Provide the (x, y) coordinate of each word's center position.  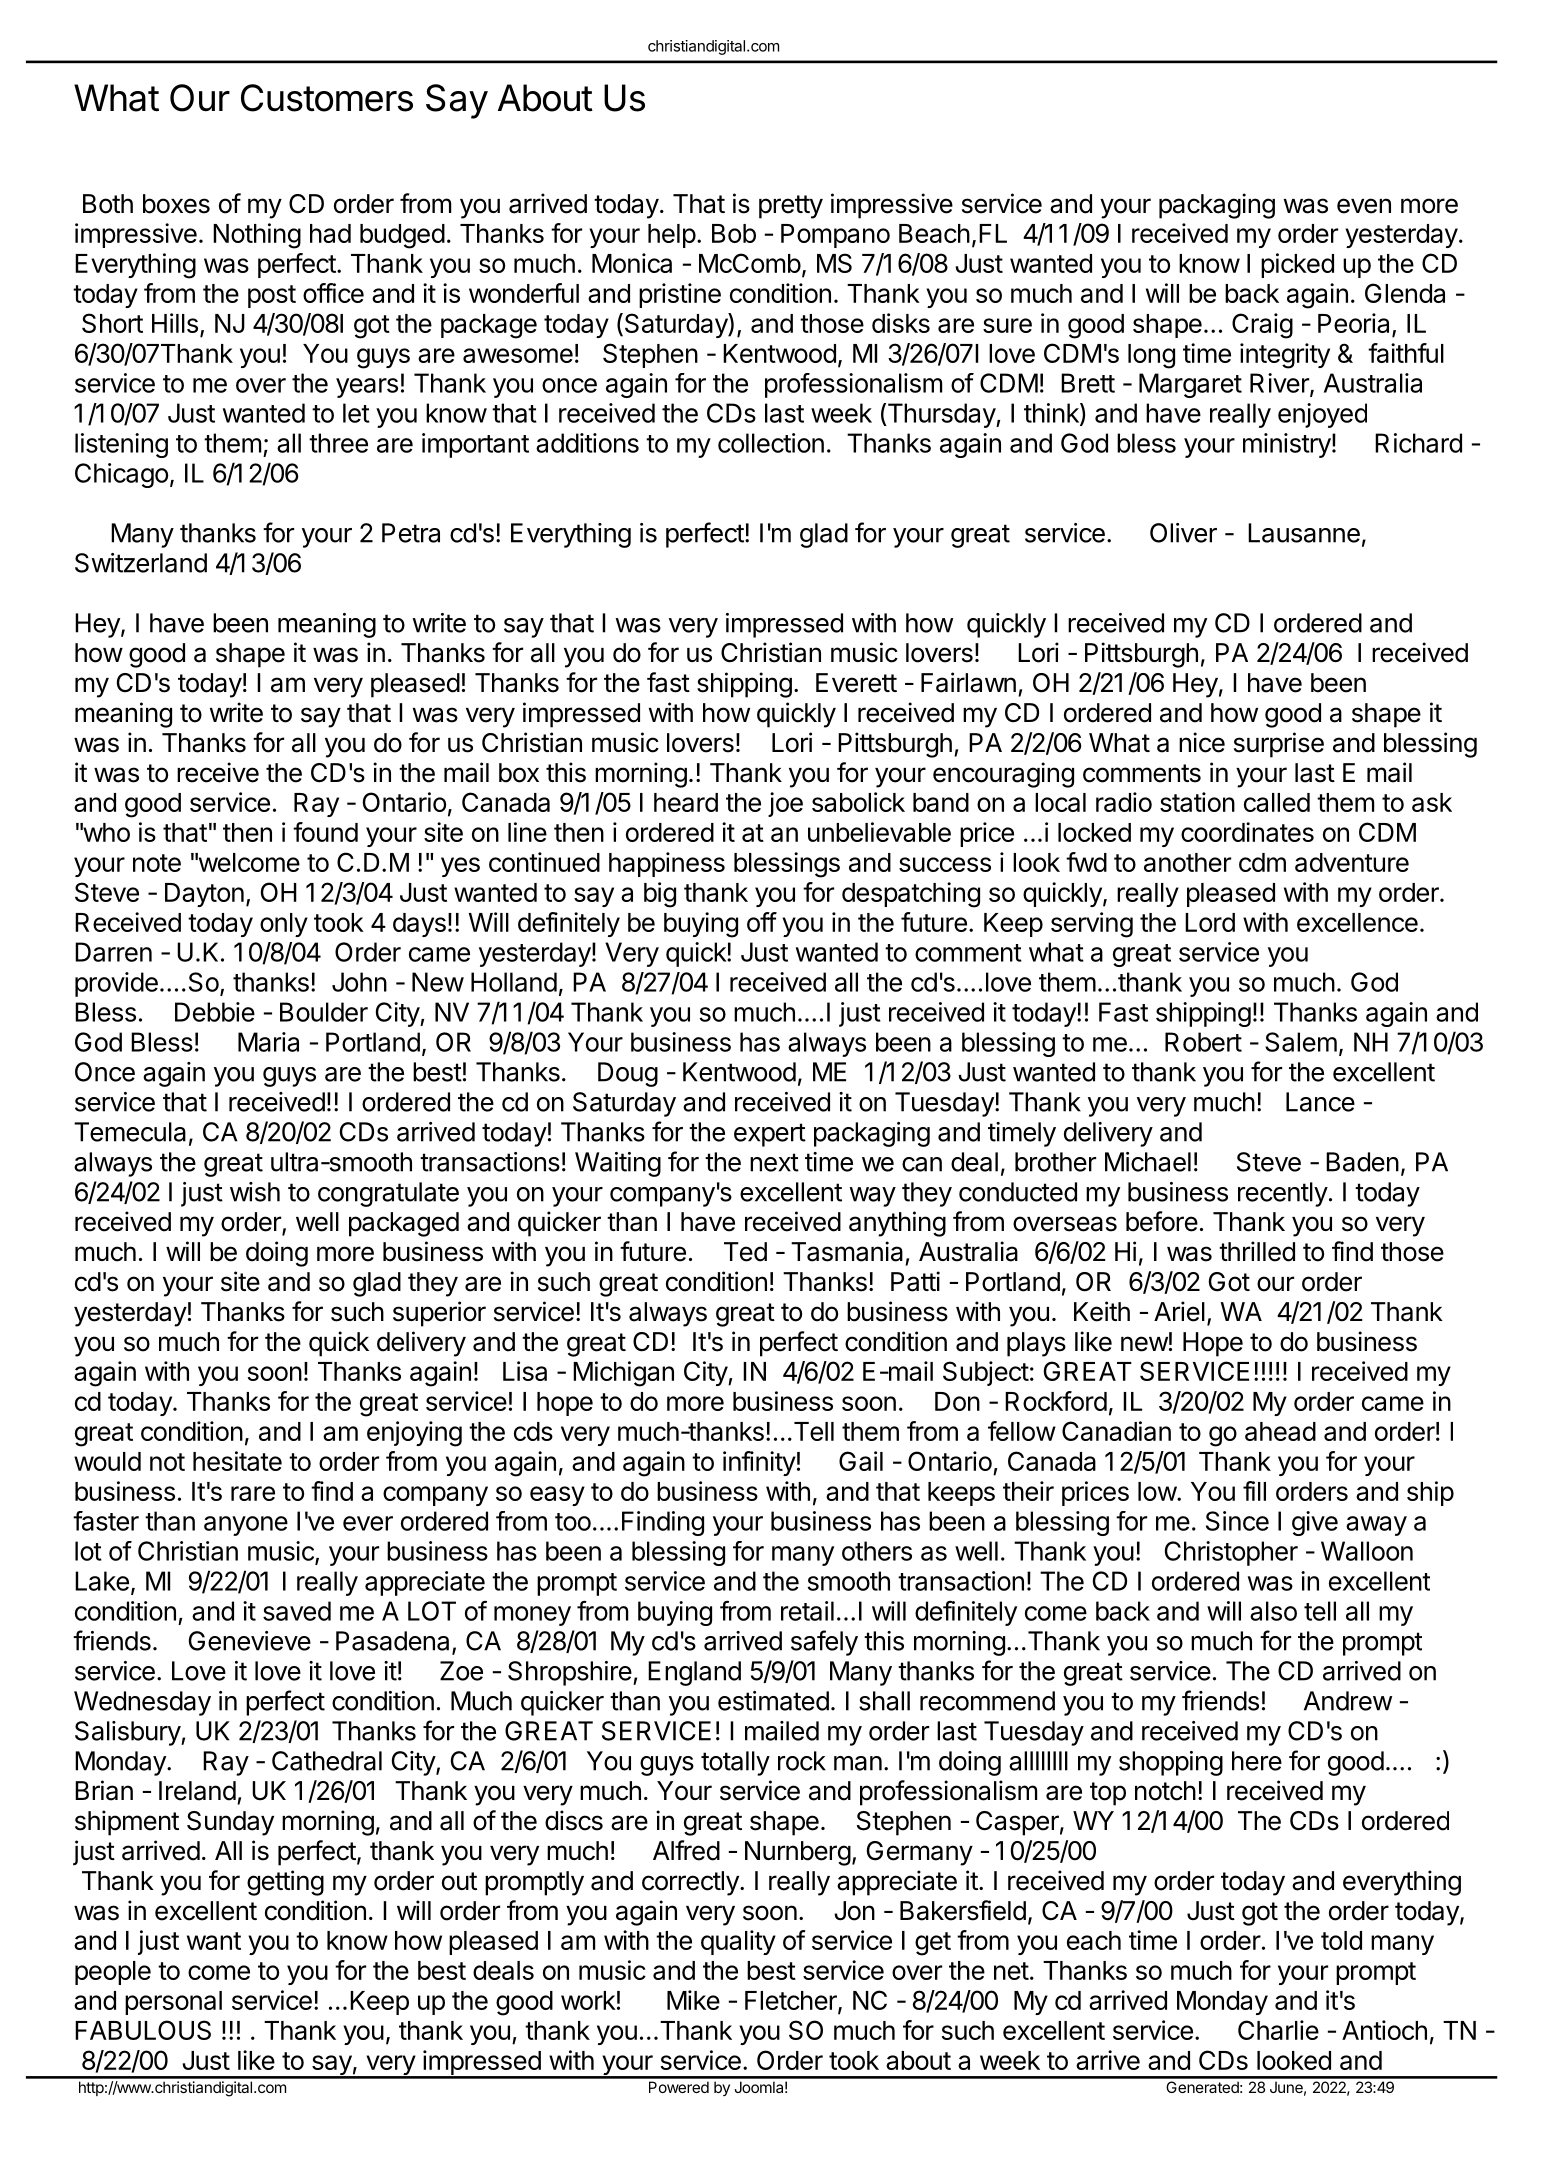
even (1364, 206)
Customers (327, 98)
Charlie (1278, 2030)
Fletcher (792, 2002)
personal (173, 2003)
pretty (791, 207)
